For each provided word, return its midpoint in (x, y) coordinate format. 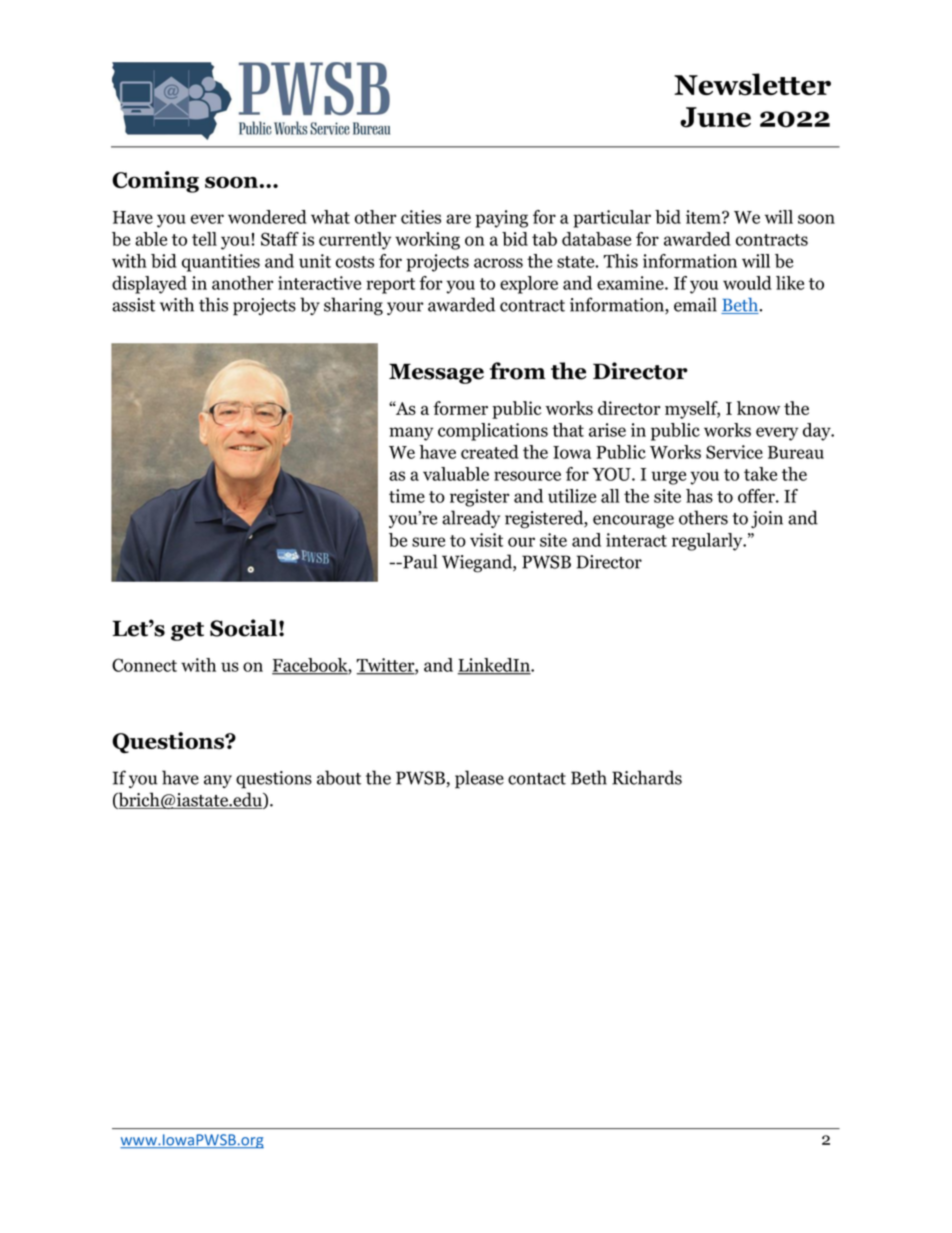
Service (734, 452)
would (747, 283)
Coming (155, 182)
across (498, 263)
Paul (419, 561)
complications (493, 432)
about (339, 777)
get (187, 631)
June (715, 117)
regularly (708, 542)
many (411, 434)
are (458, 219)
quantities (221, 263)
